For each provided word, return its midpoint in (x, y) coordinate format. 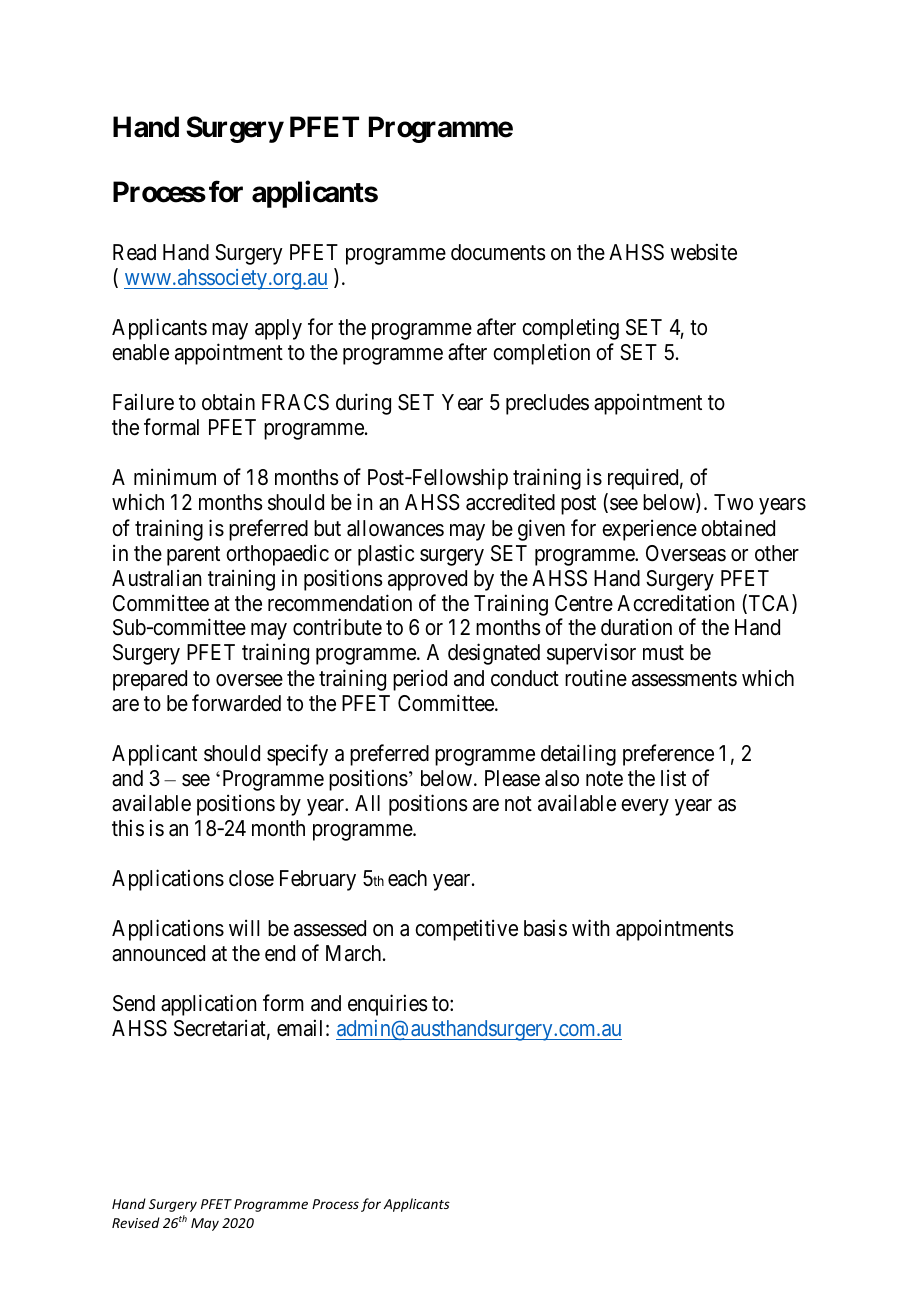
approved (427, 580)
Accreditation (675, 603)
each (407, 878)
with (591, 927)
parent (193, 556)
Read (134, 252)
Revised (136, 1222)
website (703, 252)
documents (498, 252)
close (251, 878)
